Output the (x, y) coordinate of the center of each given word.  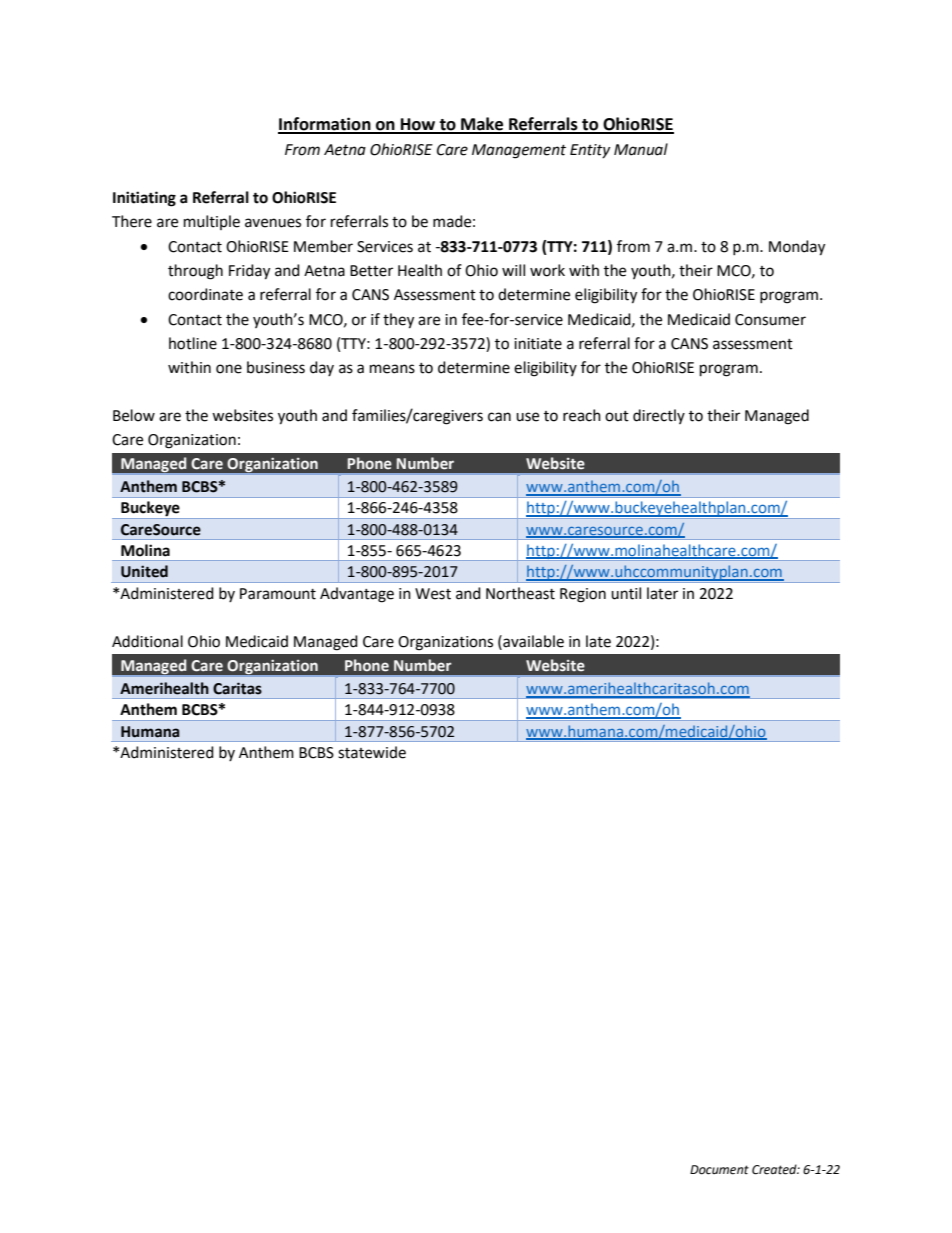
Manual (641, 149)
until (626, 593)
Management (519, 151)
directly (659, 416)
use (527, 417)
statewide (372, 752)
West (433, 594)
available (532, 641)
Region (583, 595)
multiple (212, 222)
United (144, 571)
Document (719, 1170)
